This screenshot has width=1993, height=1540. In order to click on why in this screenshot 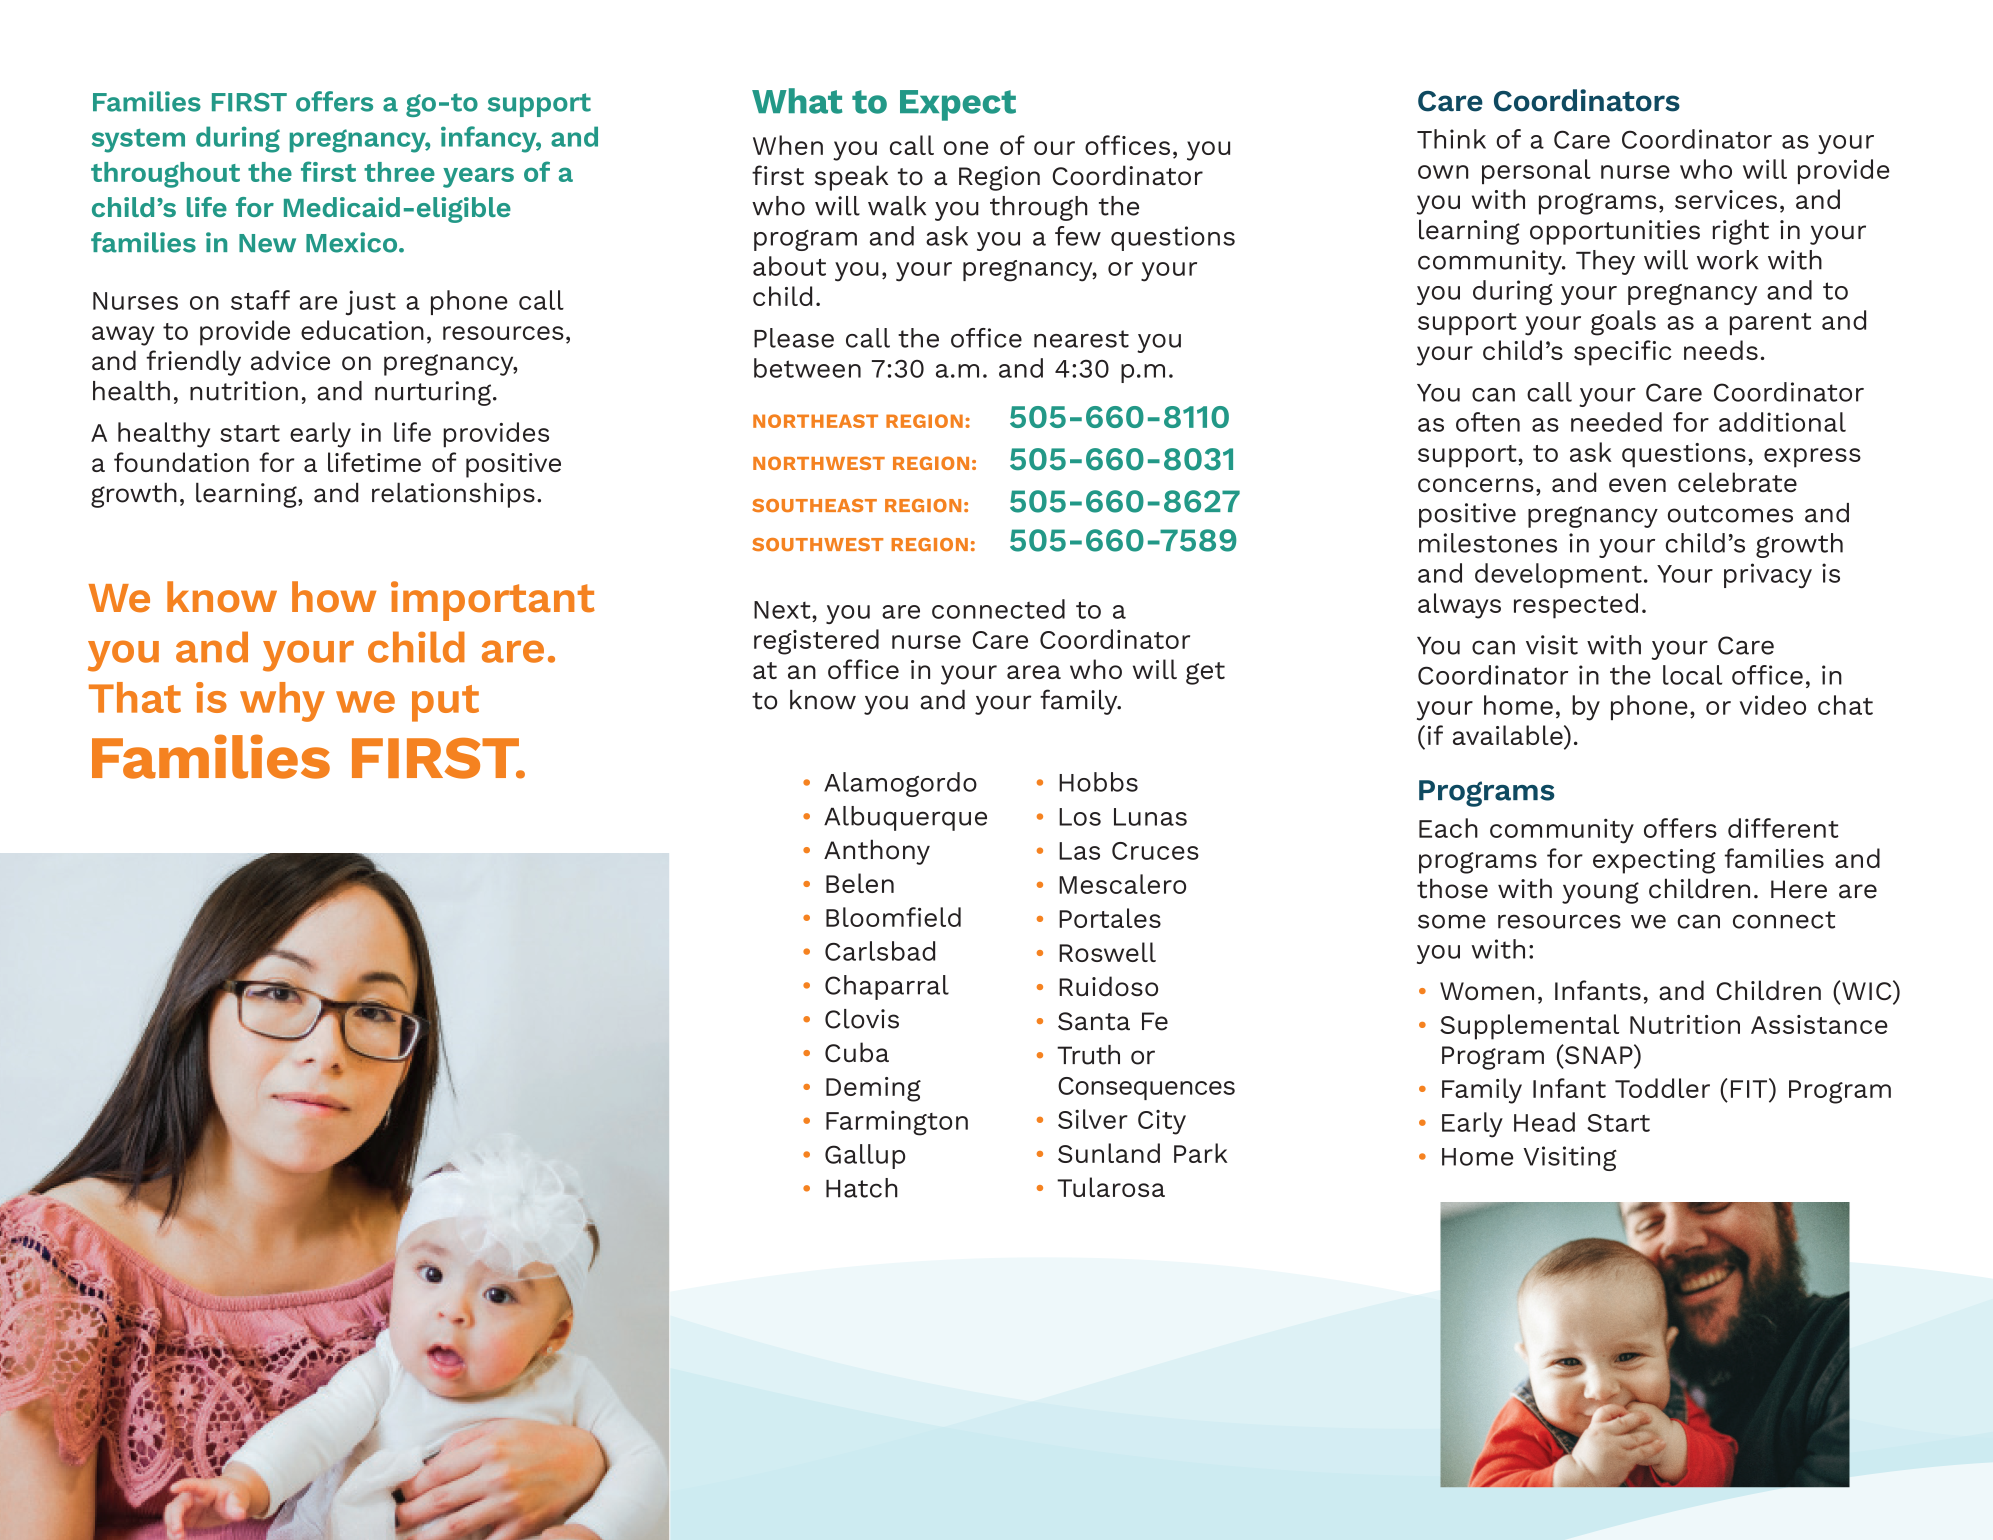, I will do `click(282, 702)`.
